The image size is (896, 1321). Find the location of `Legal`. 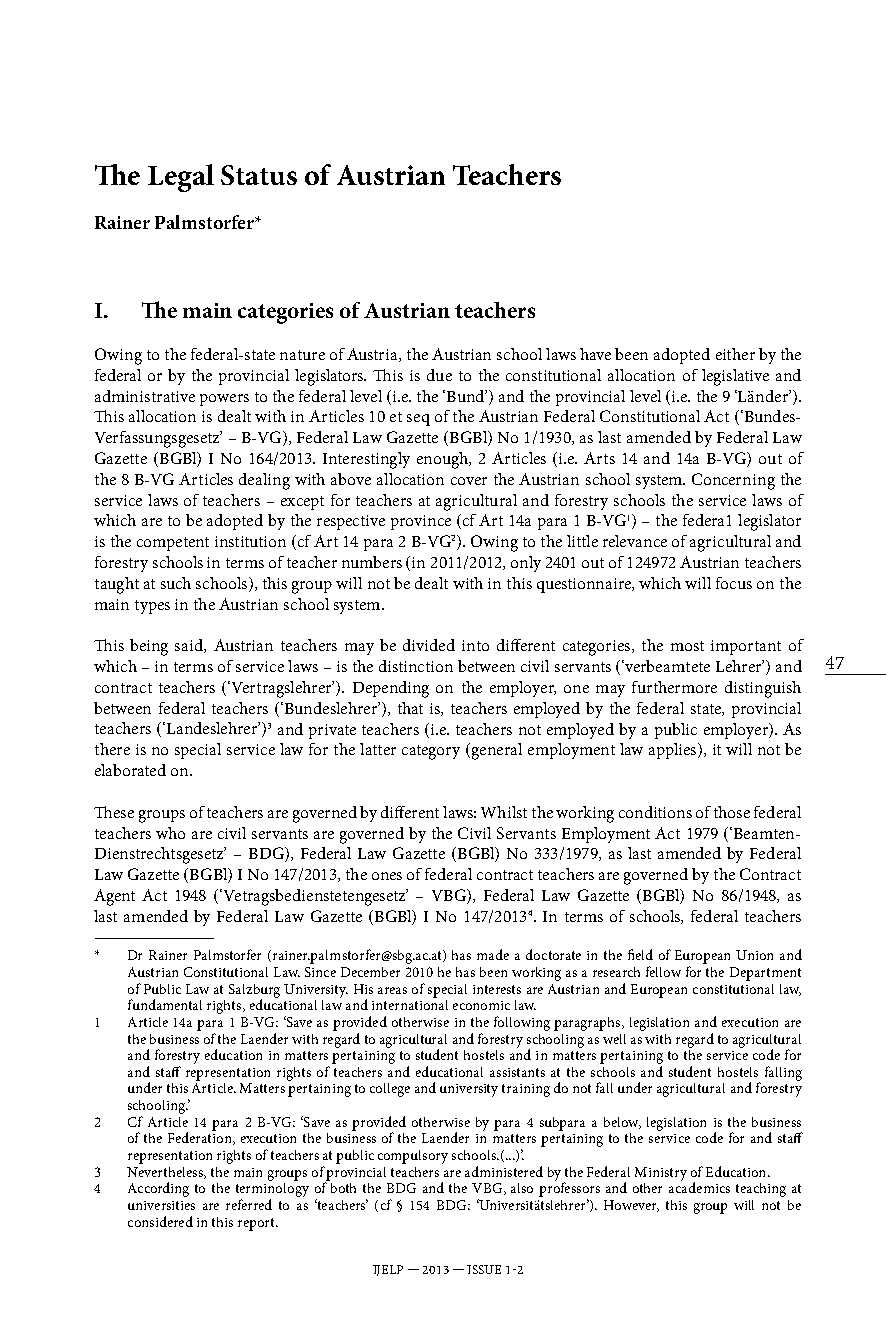

Legal is located at coordinates (181, 178).
